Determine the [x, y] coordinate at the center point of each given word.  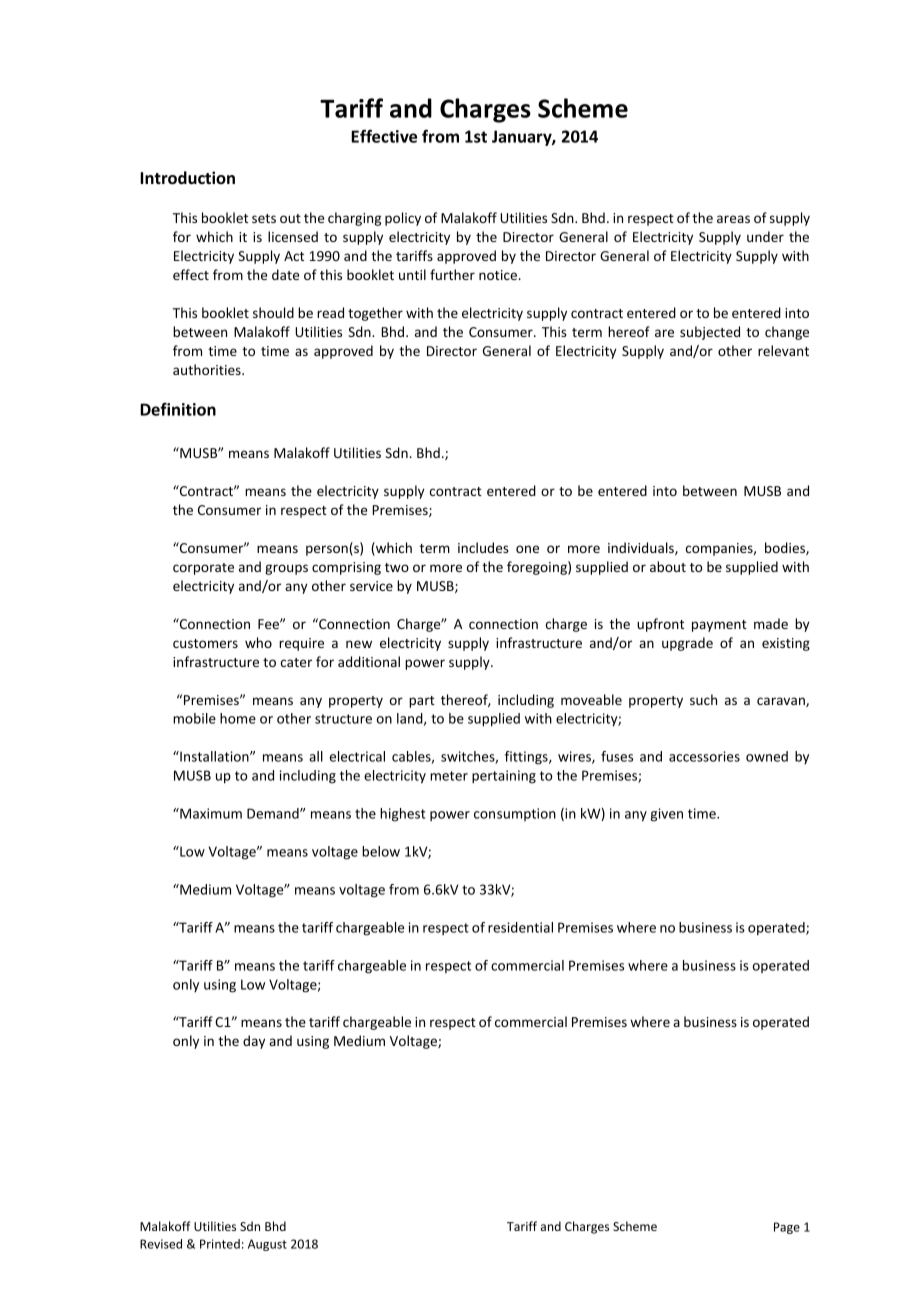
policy [403, 219]
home [238, 718]
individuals [642, 548]
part [422, 702]
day [254, 1042]
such [703, 699]
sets [264, 218]
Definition [178, 409]
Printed [220, 1244]
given [666, 815]
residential [520, 927]
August [267, 1245]
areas [733, 219]
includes [483, 547]
